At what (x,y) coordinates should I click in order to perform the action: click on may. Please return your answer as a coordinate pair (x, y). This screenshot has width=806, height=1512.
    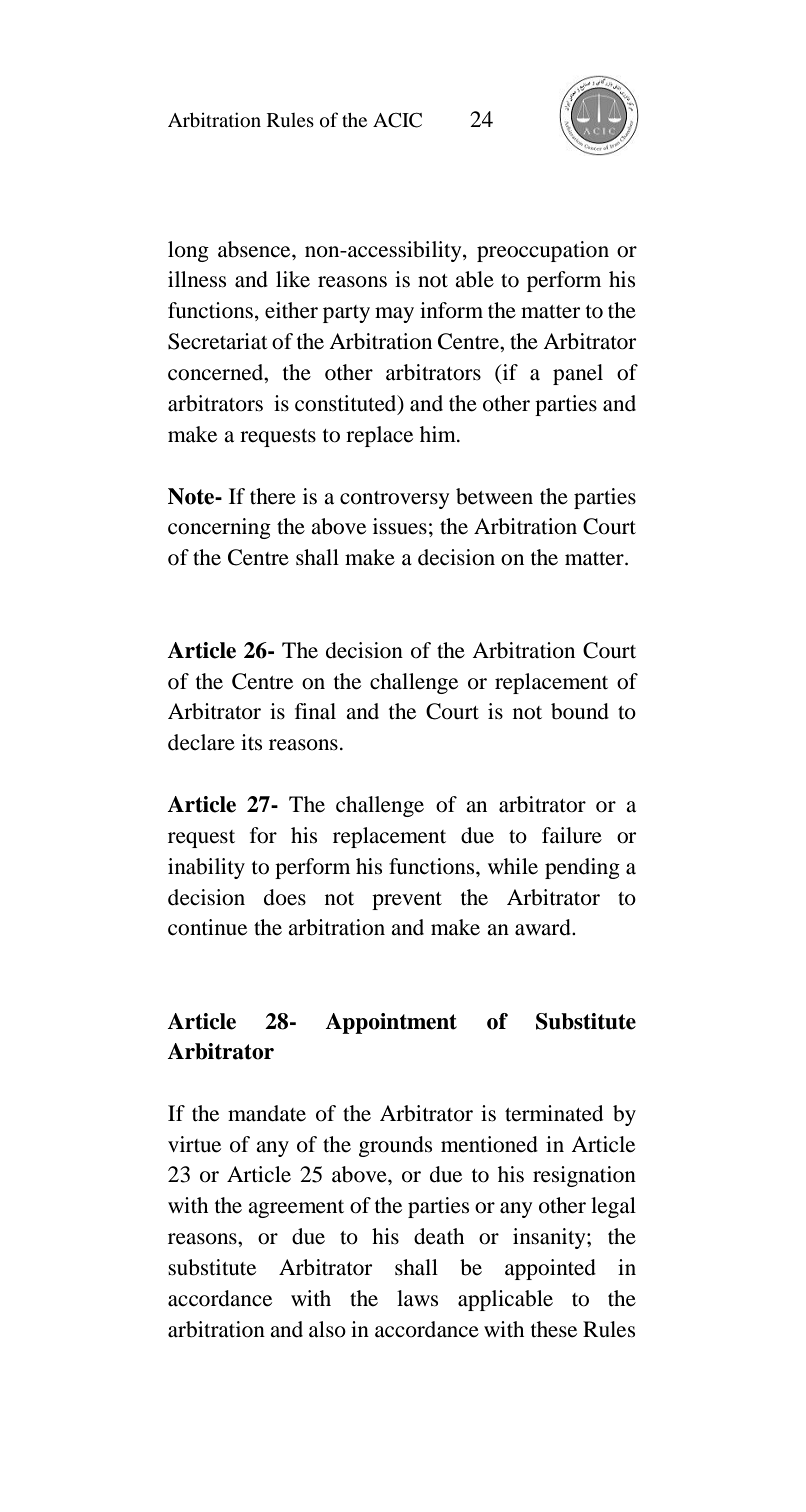
    Looking at the image, I should click on (394, 315).
